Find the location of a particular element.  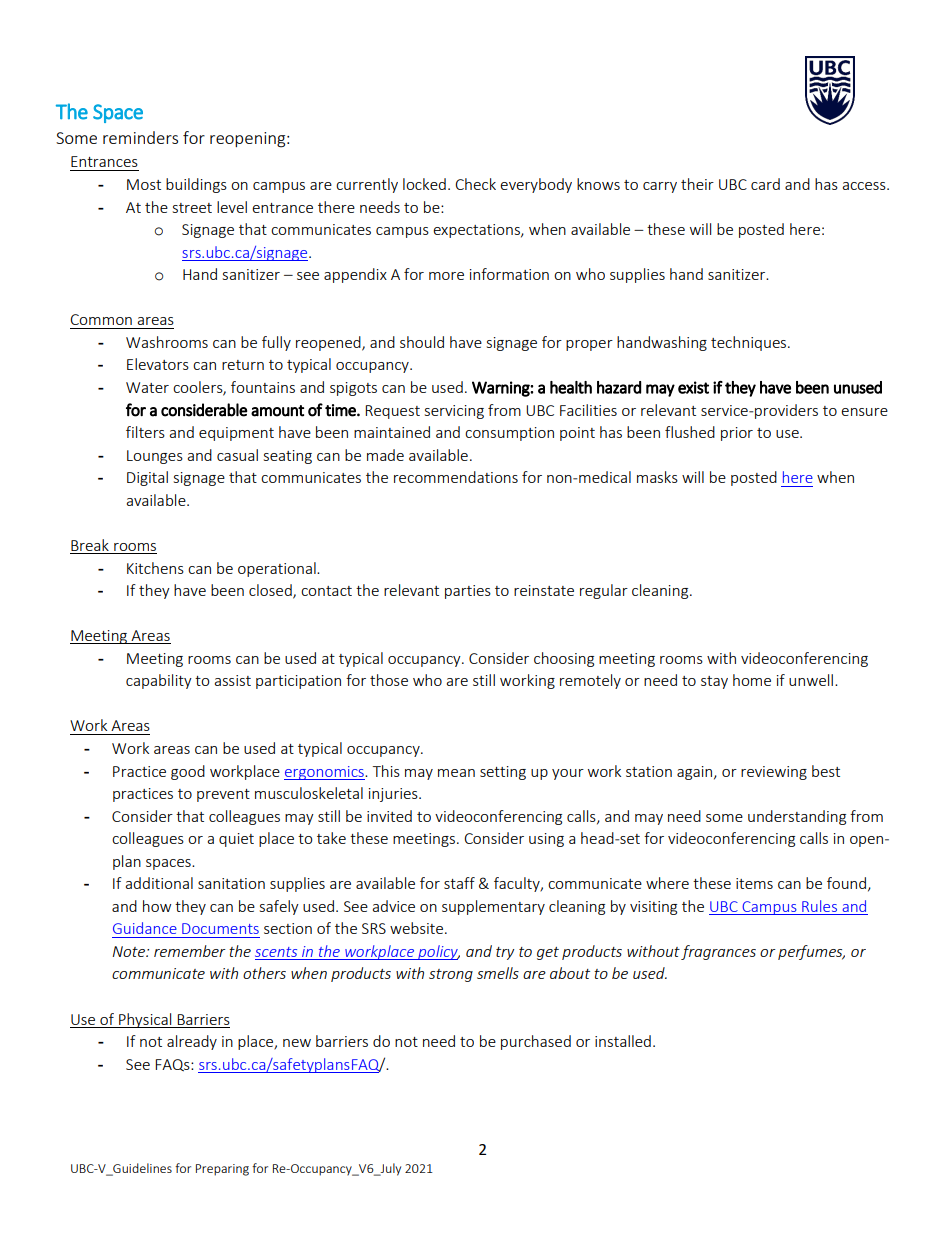

home is located at coordinates (752, 680).
